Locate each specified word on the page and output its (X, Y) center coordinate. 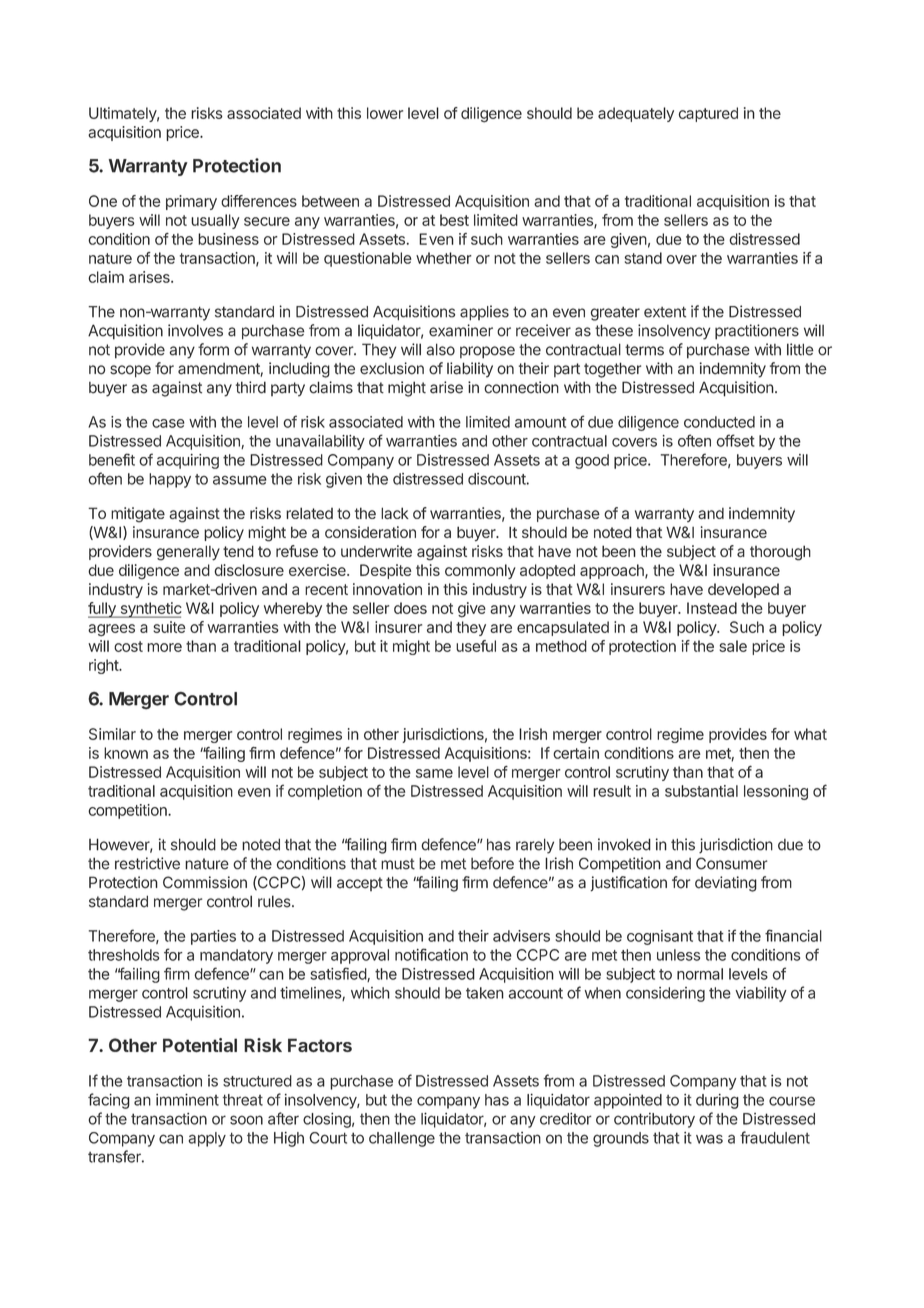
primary (191, 202)
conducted (719, 422)
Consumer (732, 863)
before (492, 863)
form (213, 349)
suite (169, 627)
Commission (205, 882)
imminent (187, 1100)
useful (476, 646)
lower (385, 113)
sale (733, 646)
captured (708, 114)
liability (470, 370)
